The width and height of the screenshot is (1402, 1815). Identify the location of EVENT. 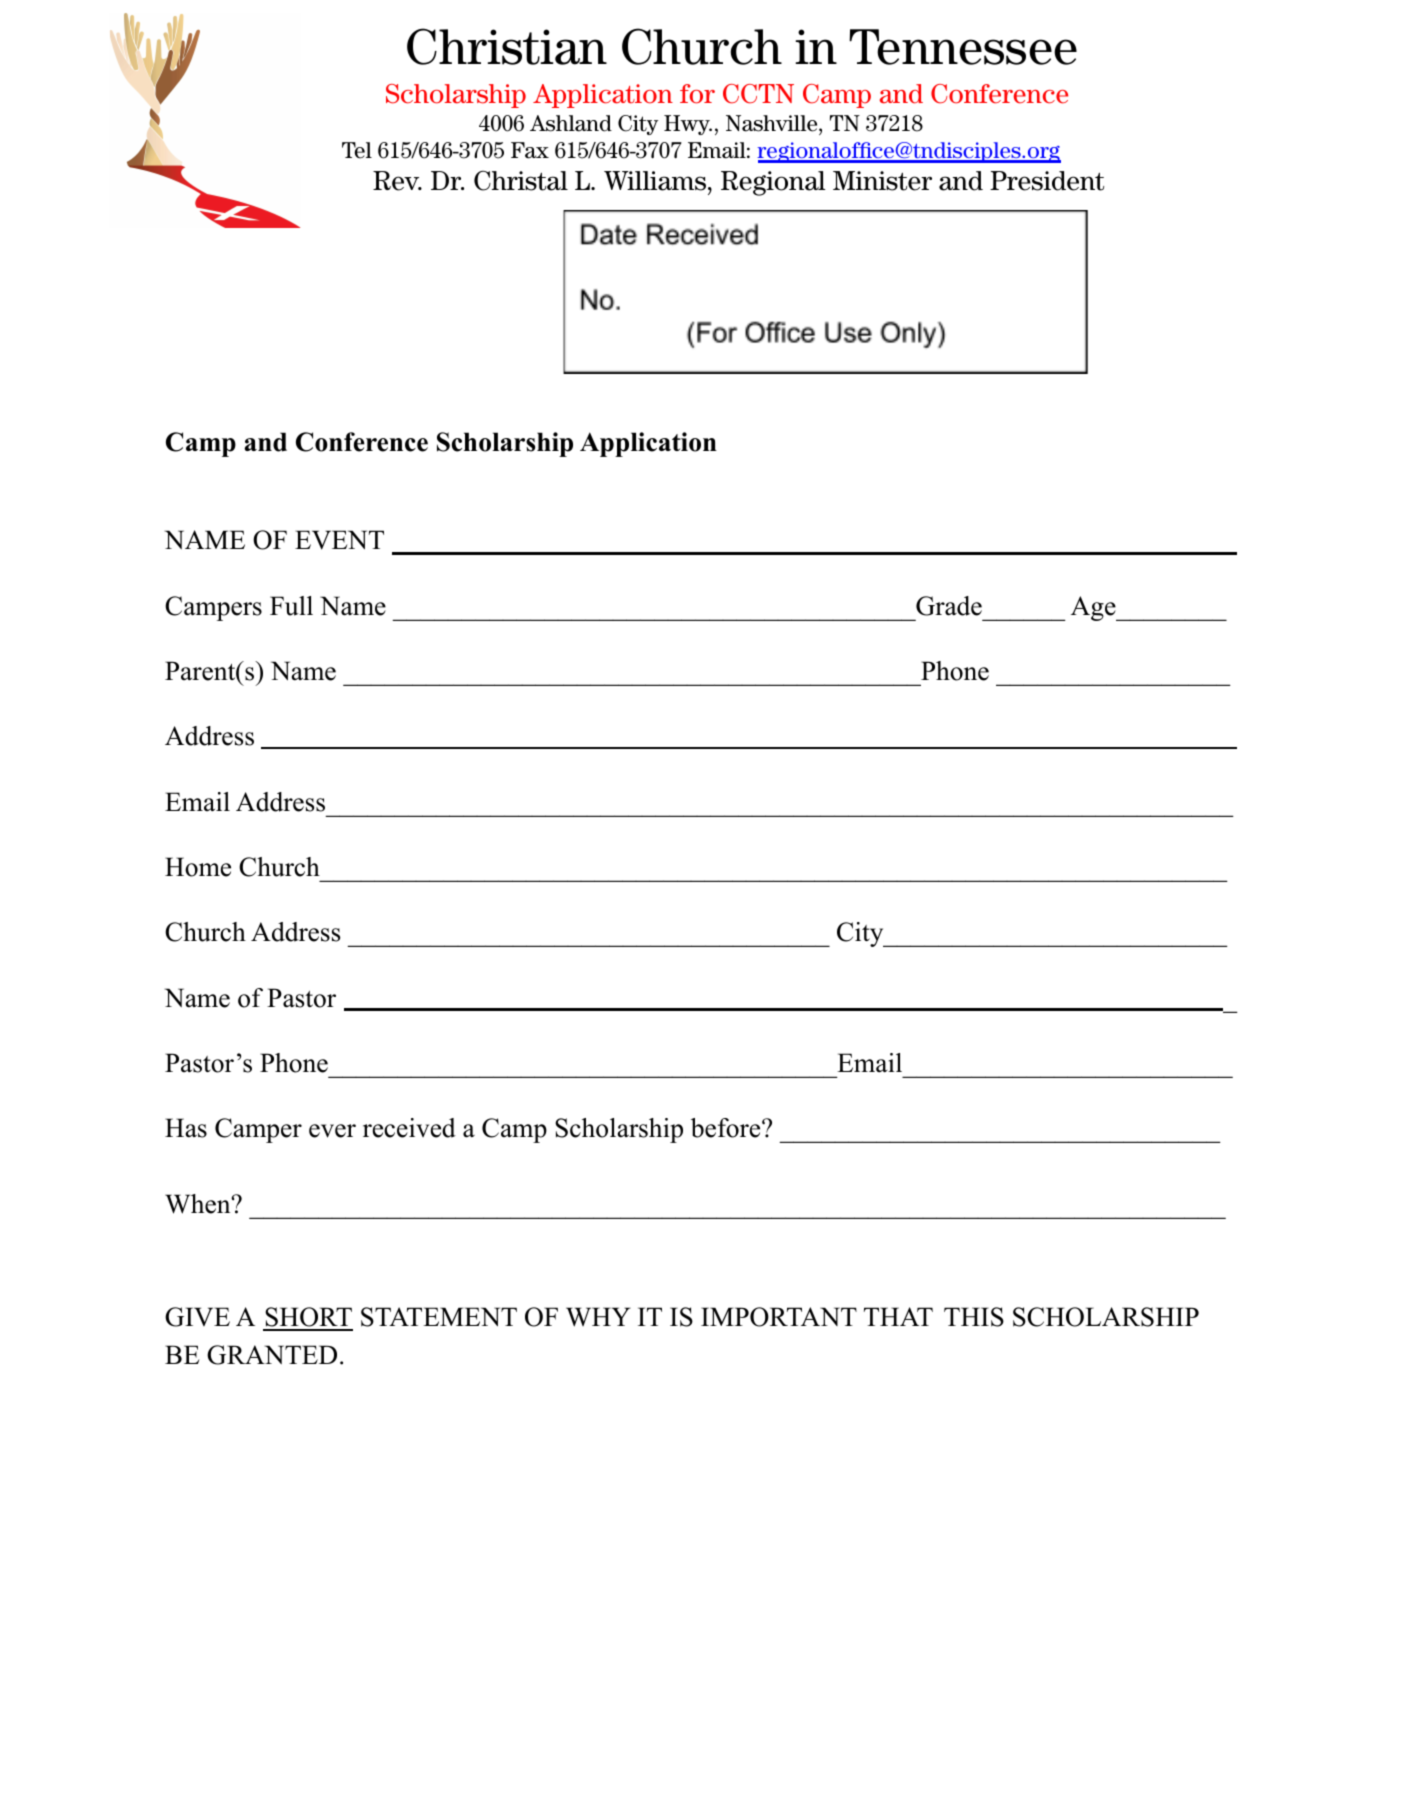
(339, 540).
